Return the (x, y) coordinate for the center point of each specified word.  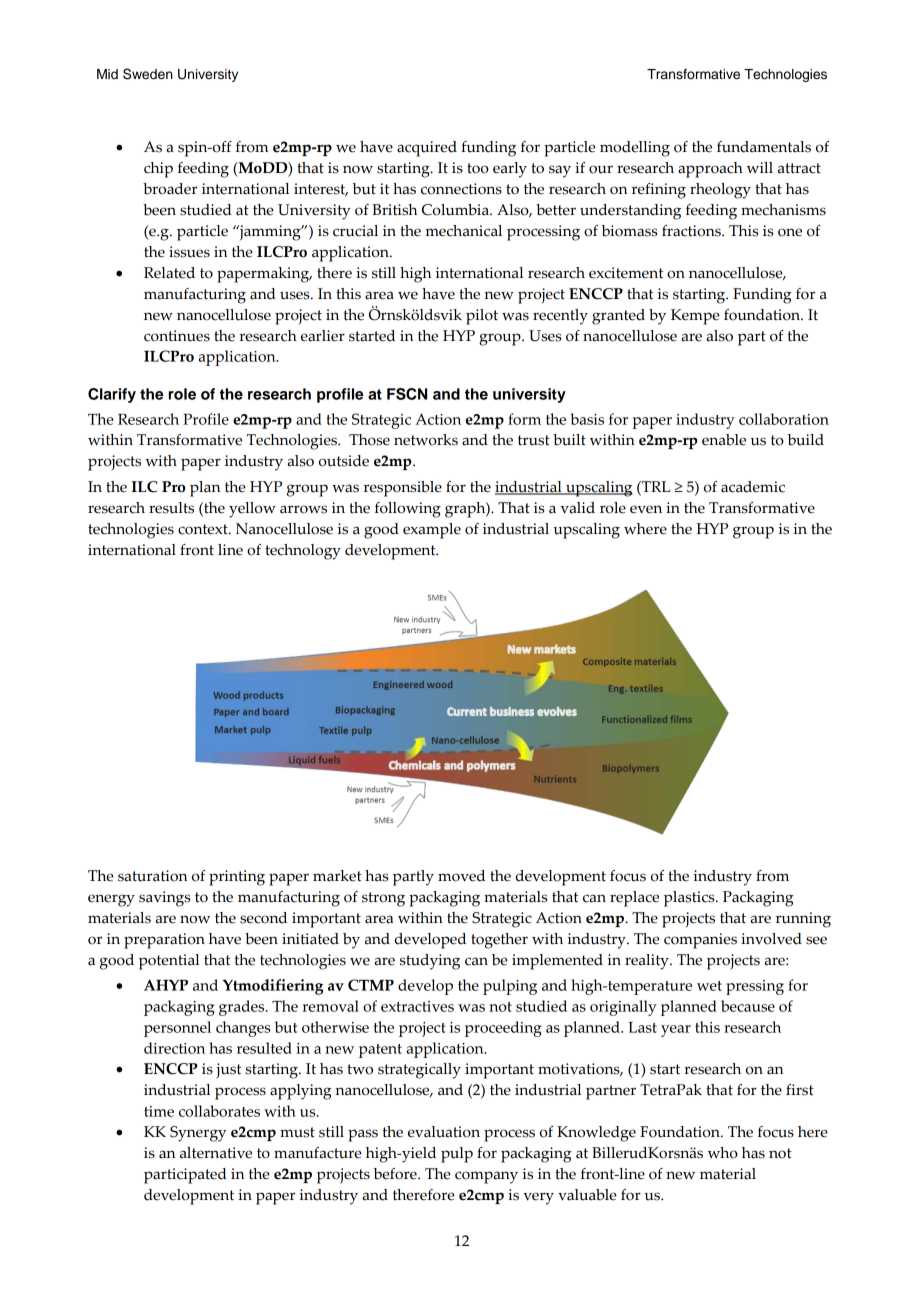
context (204, 529)
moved (461, 876)
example (432, 531)
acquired (427, 149)
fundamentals (764, 147)
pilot (482, 317)
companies (700, 941)
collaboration (784, 419)
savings (165, 899)
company (486, 1177)
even (646, 509)
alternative (216, 1153)
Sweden (148, 74)
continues (177, 336)
